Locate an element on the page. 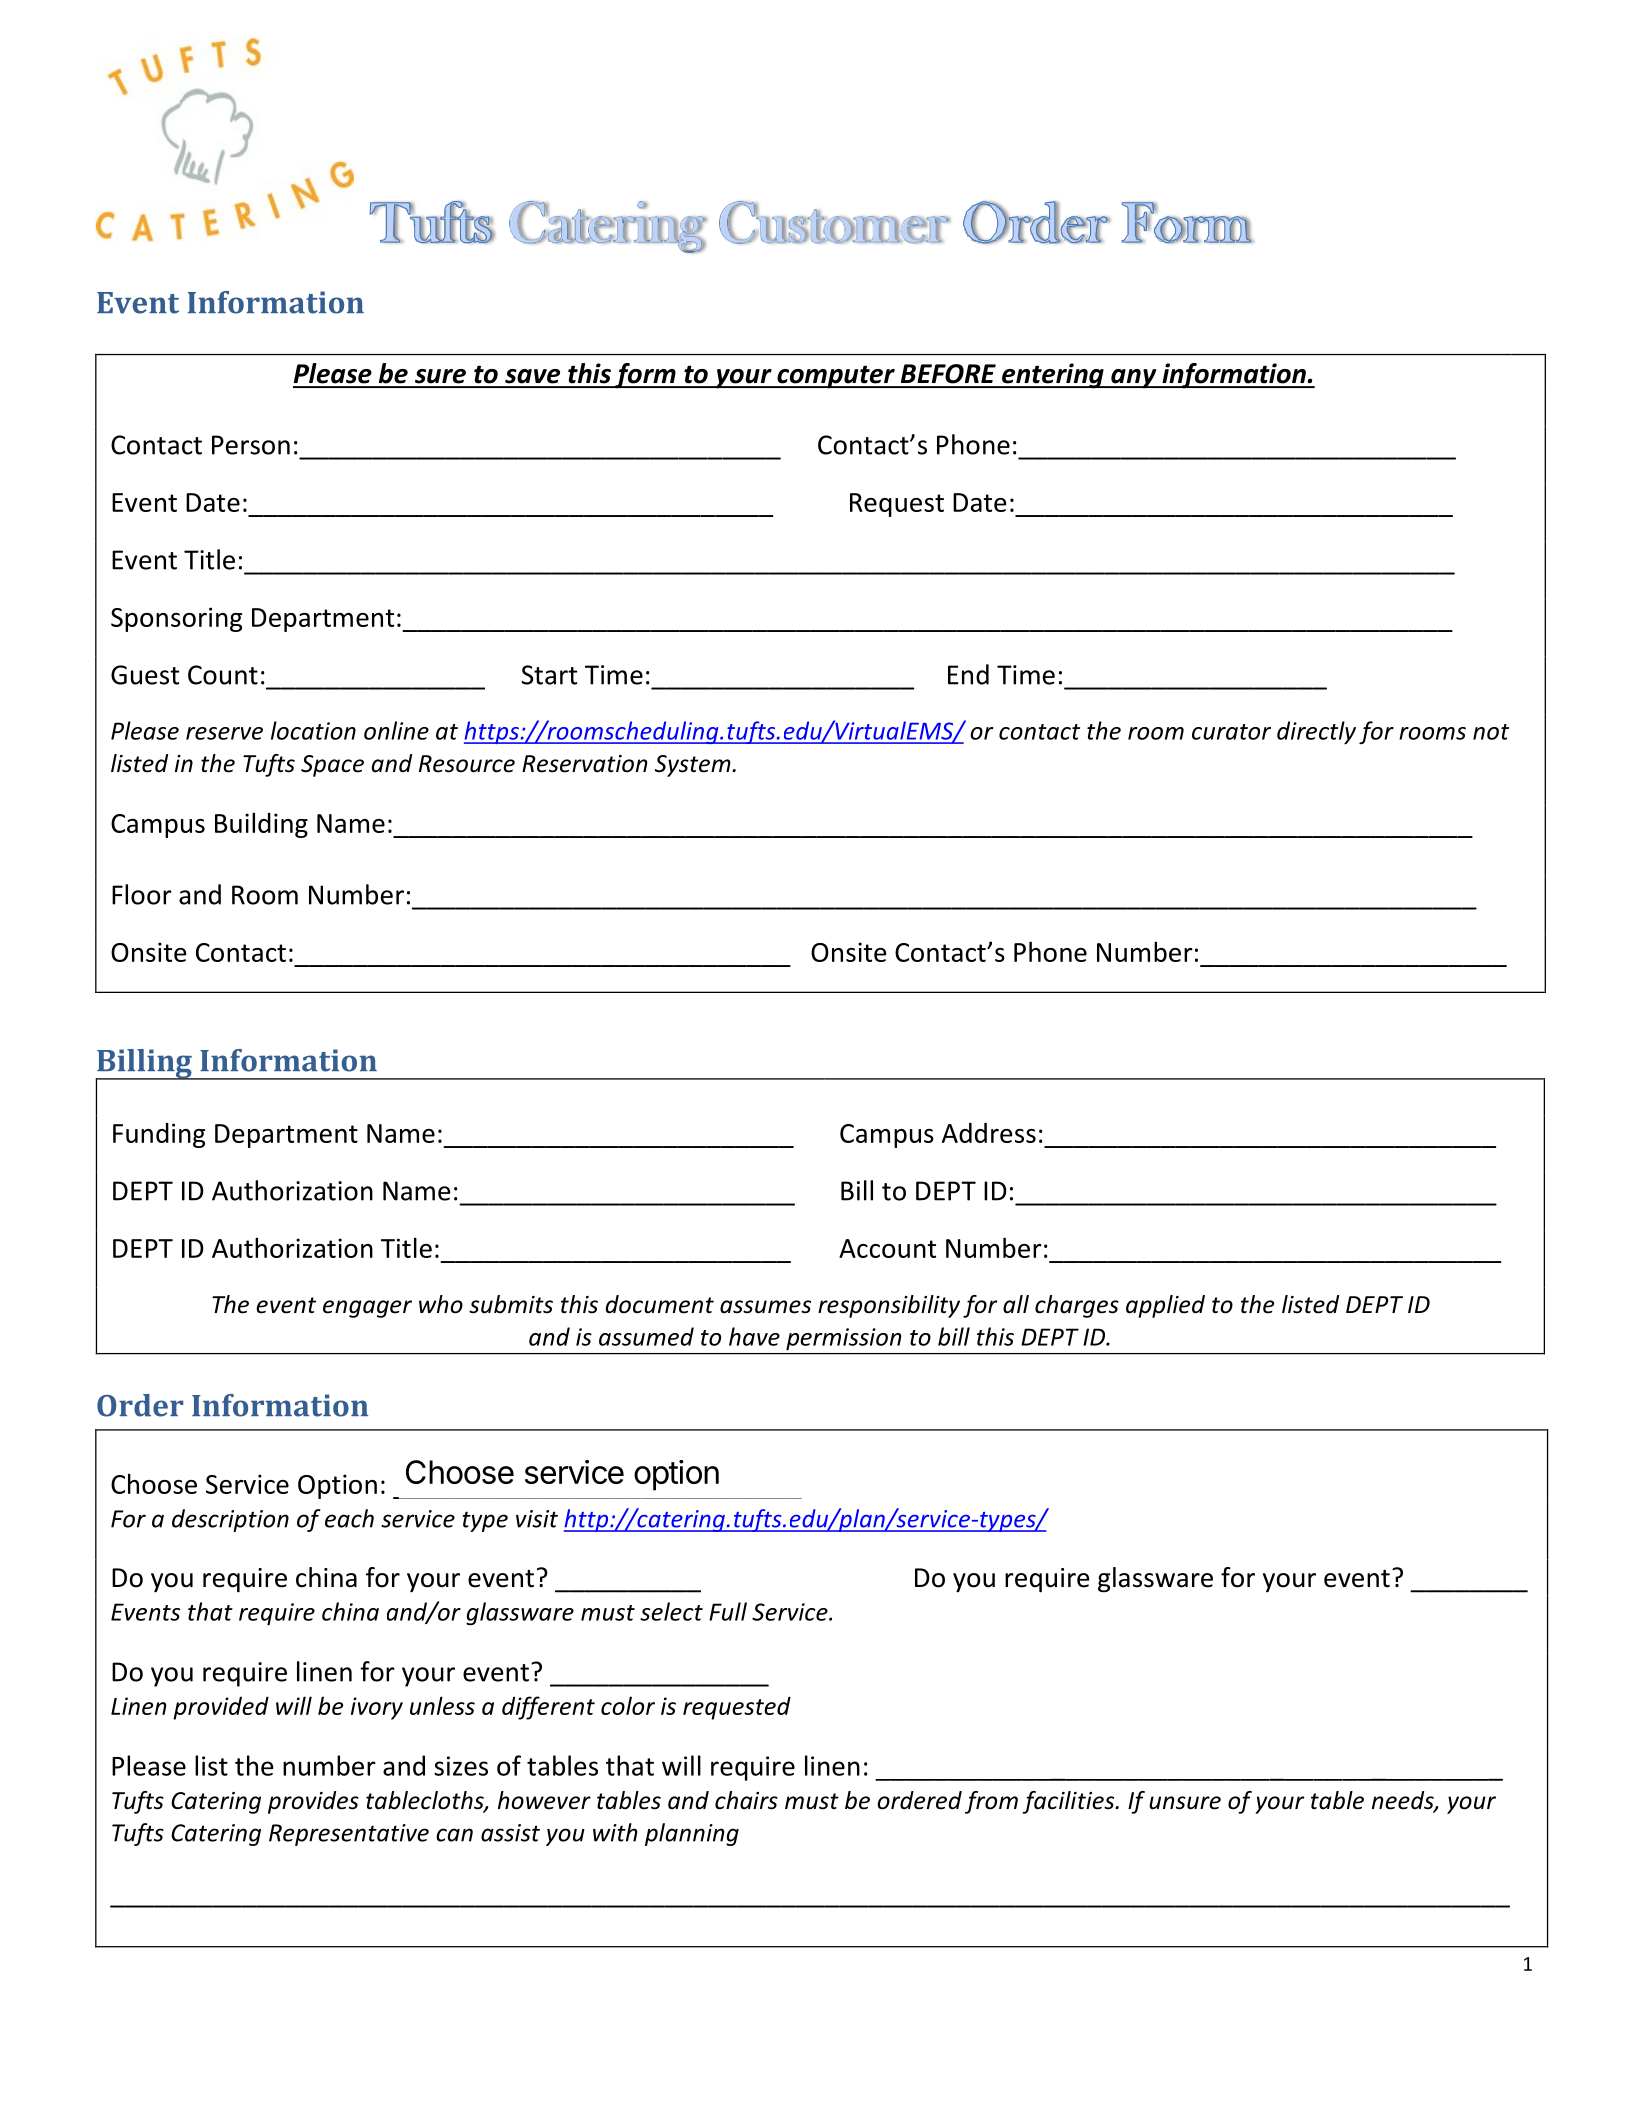 This image has width=1629, height=2108. any is located at coordinates (1134, 379).
